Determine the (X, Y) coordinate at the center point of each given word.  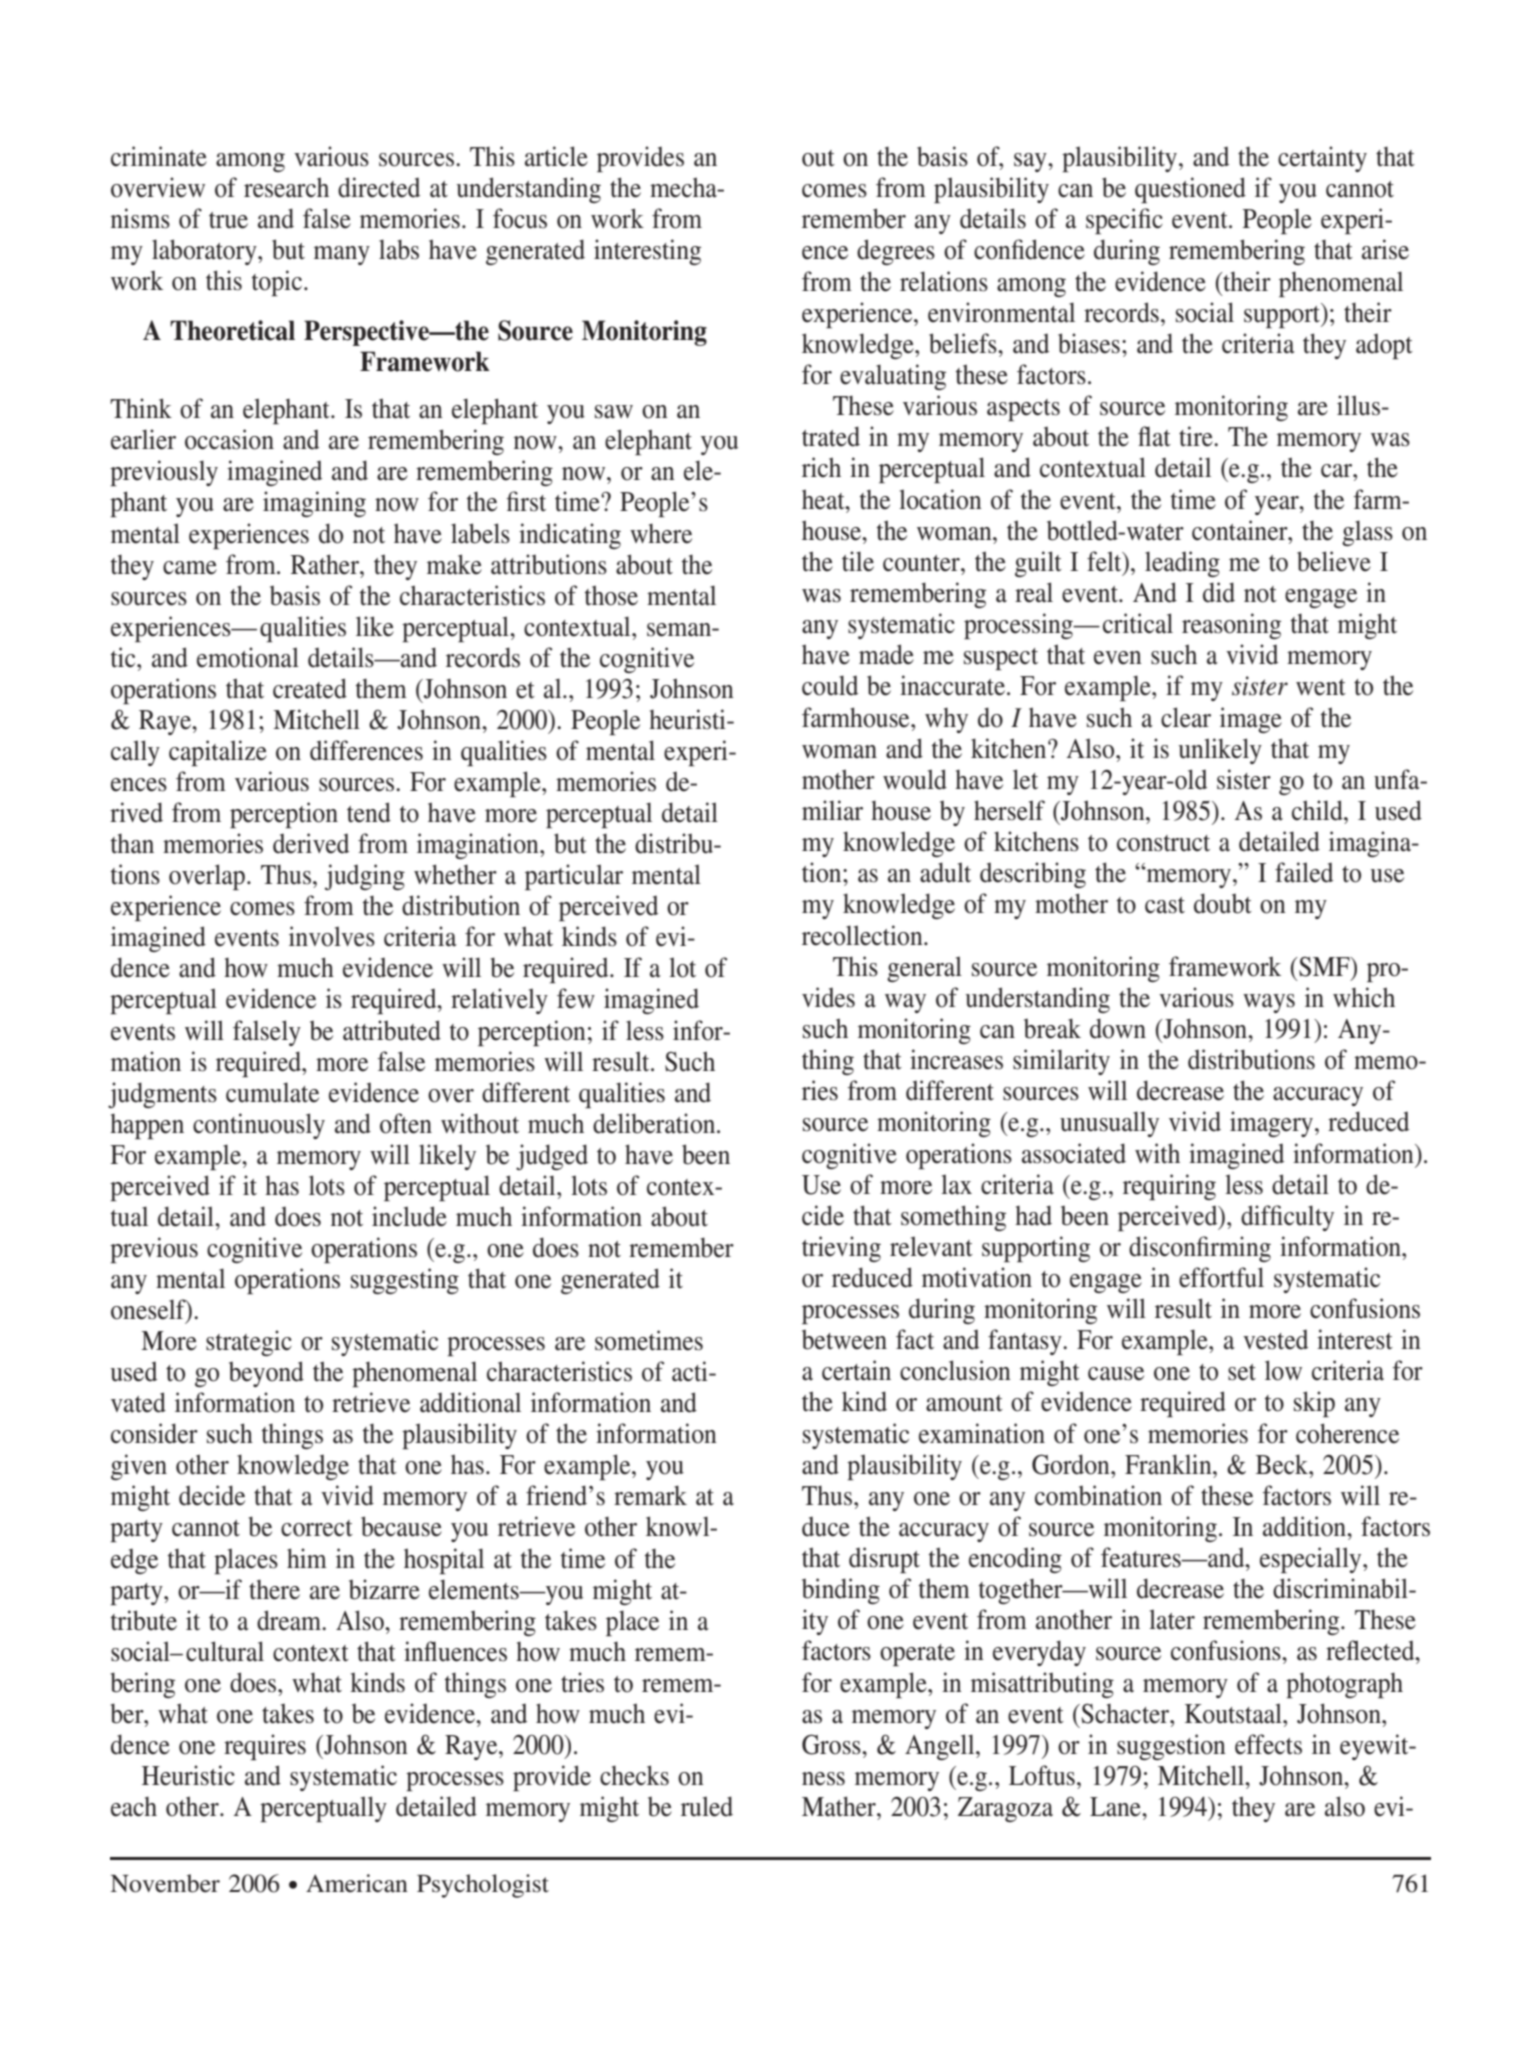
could (830, 685)
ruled (707, 1806)
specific (1124, 221)
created (310, 688)
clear (1186, 717)
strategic (249, 1343)
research (286, 187)
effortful (1221, 1277)
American (357, 1883)
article (556, 156)
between (844, 1339)
